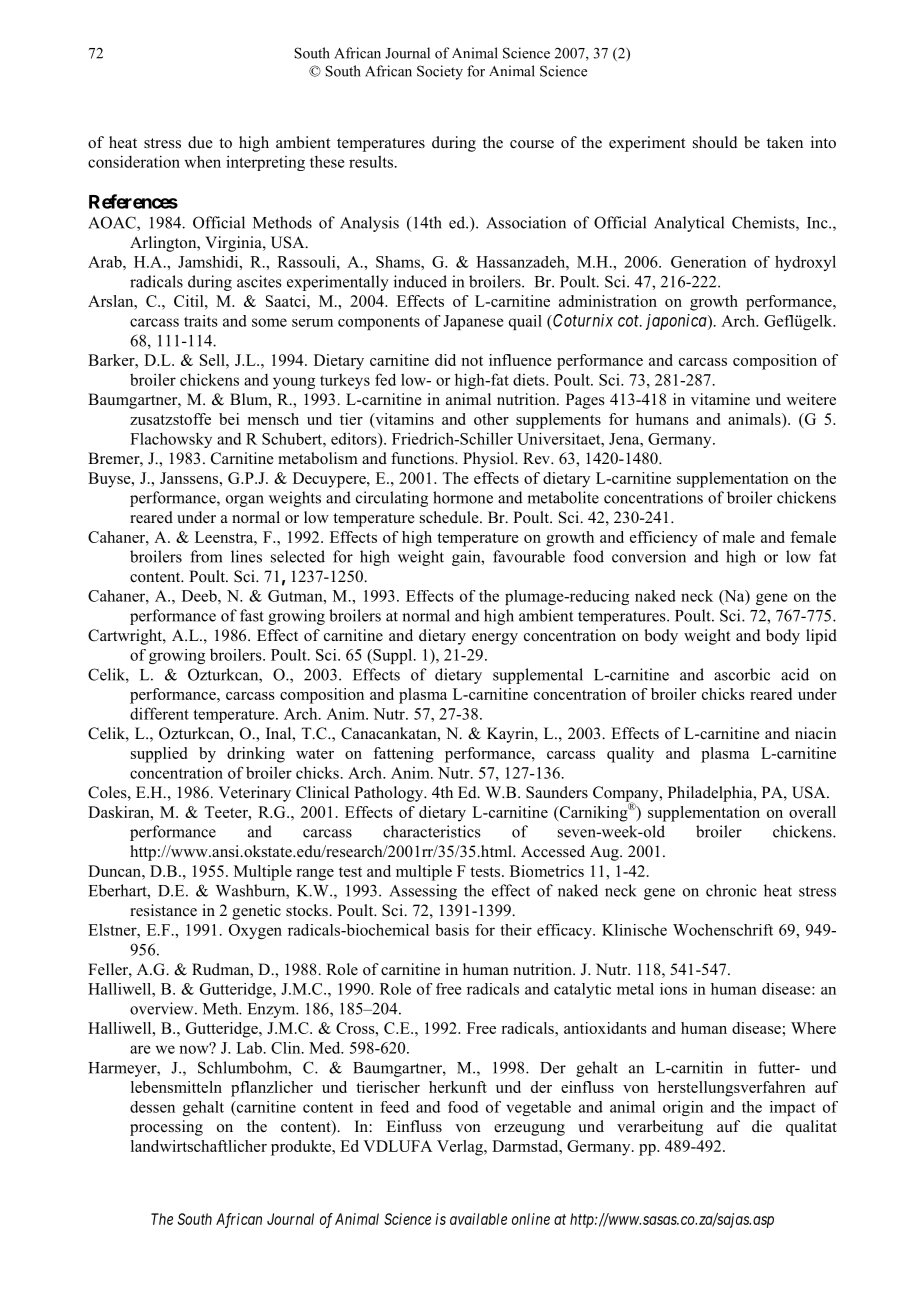 This screenshot has height=1308, width=924. Describe the element at coordinates (200, 142) in the screenshot. I see `due` at that location.
